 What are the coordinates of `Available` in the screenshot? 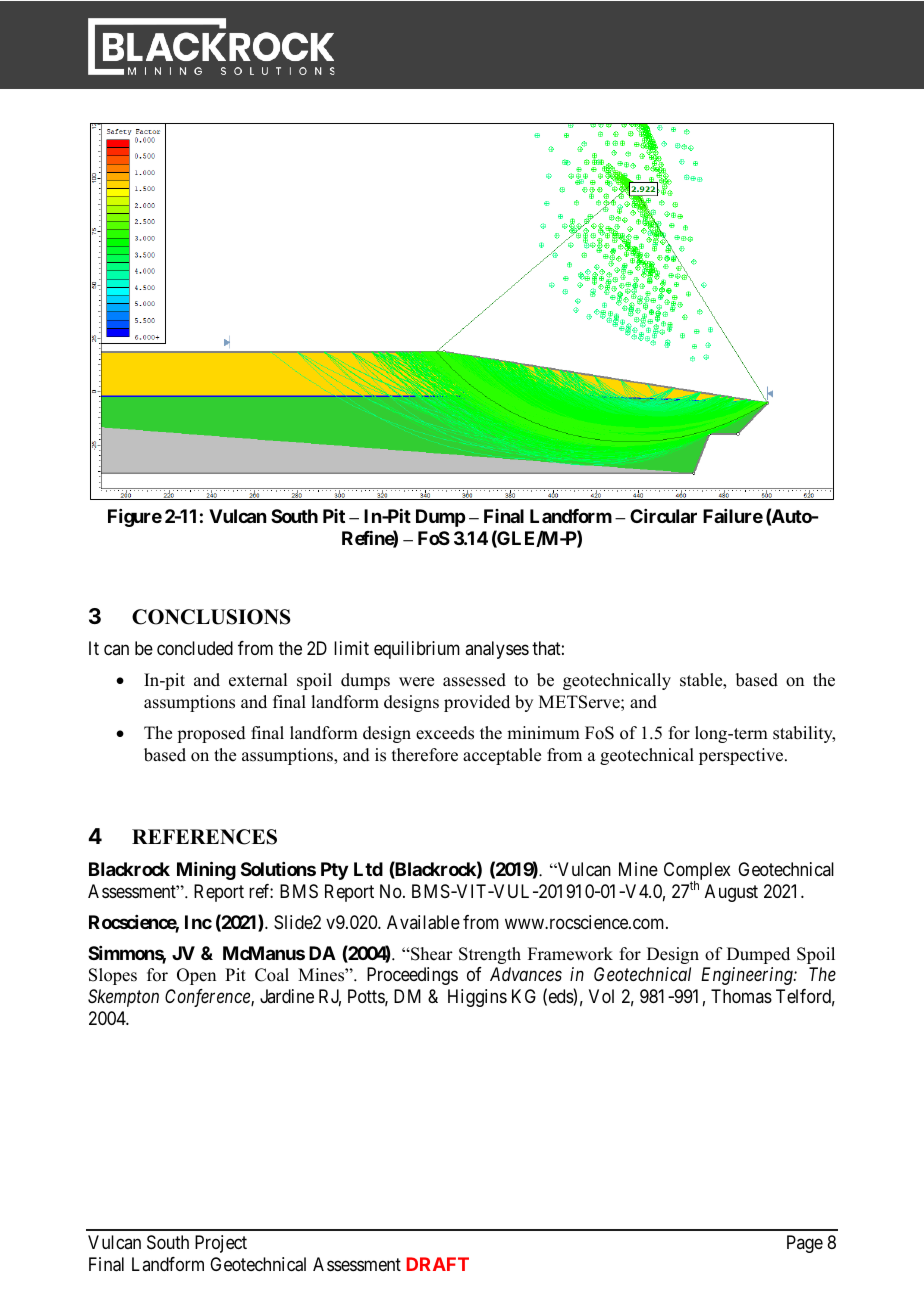 It's located at (423, 922).
